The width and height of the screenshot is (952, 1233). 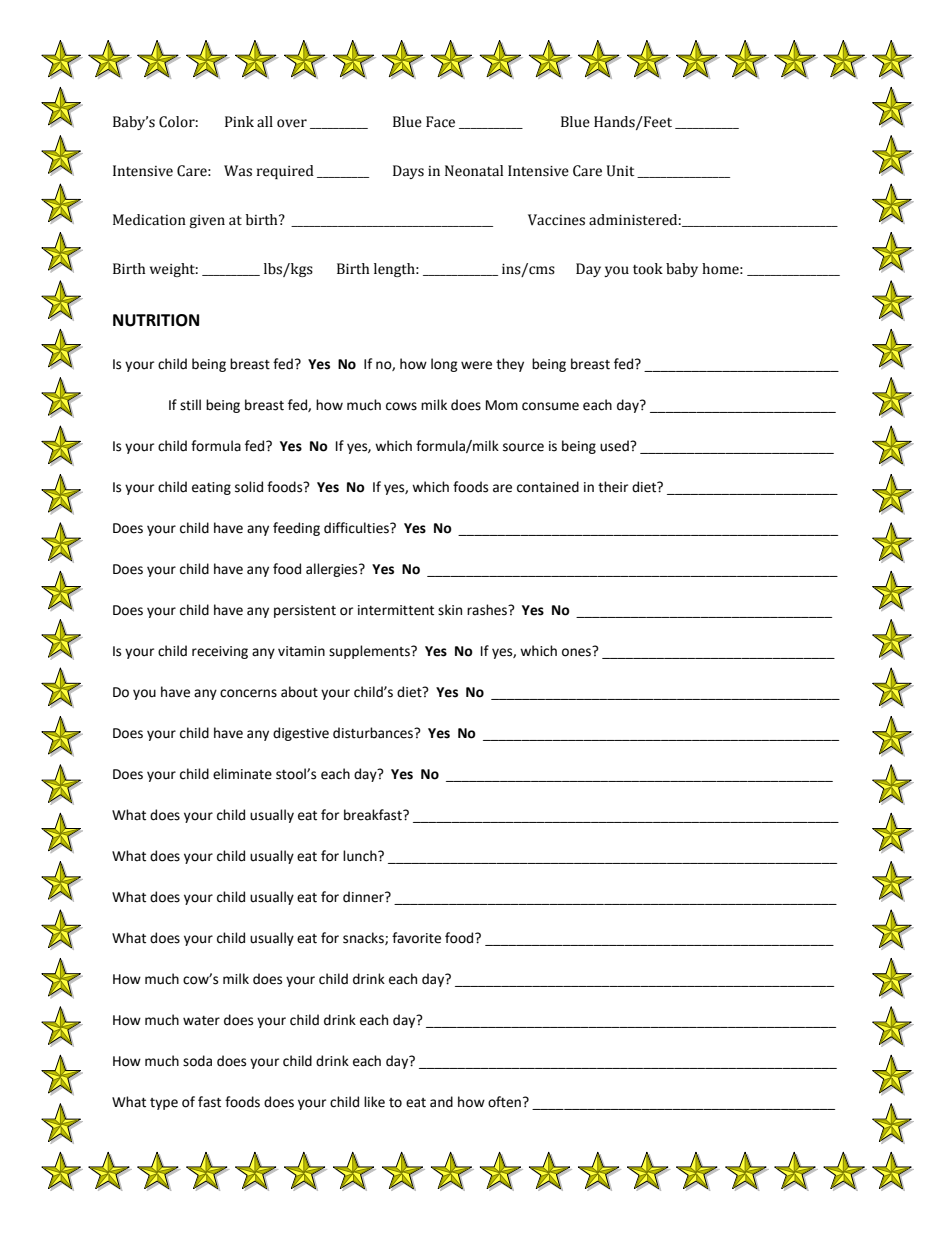 I want to click on often, so click(x=504, y=1102).
